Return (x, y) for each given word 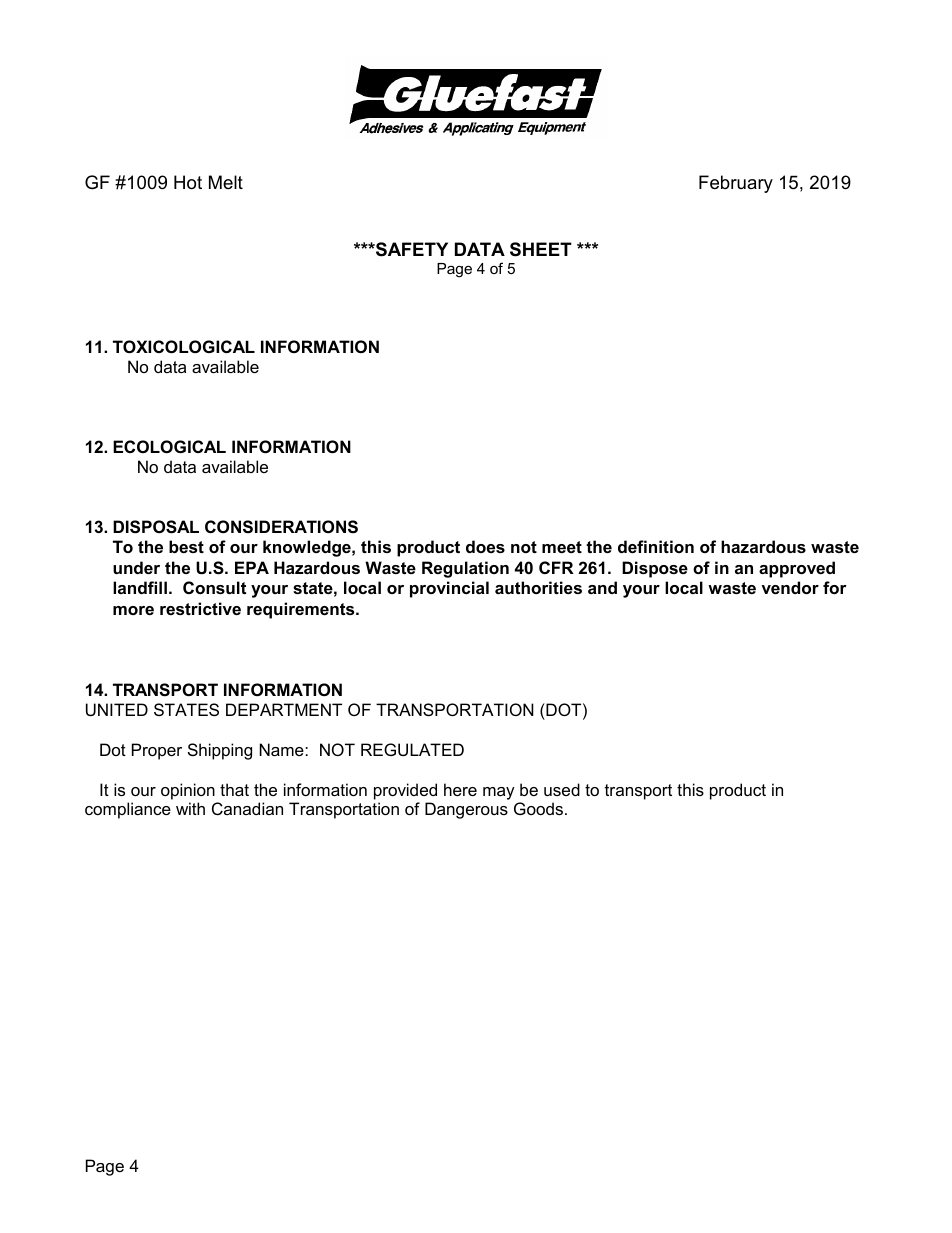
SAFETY (411, 249)
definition (656, 546)
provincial (449, 589)
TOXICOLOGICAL (184, 346)
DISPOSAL (156, 527)
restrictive (200, 608)
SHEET (541, 249)
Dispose (655, 569)
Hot (188, 182)
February (736, 184)
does (485, 546)
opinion (188, 791)
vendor (790, 587)
